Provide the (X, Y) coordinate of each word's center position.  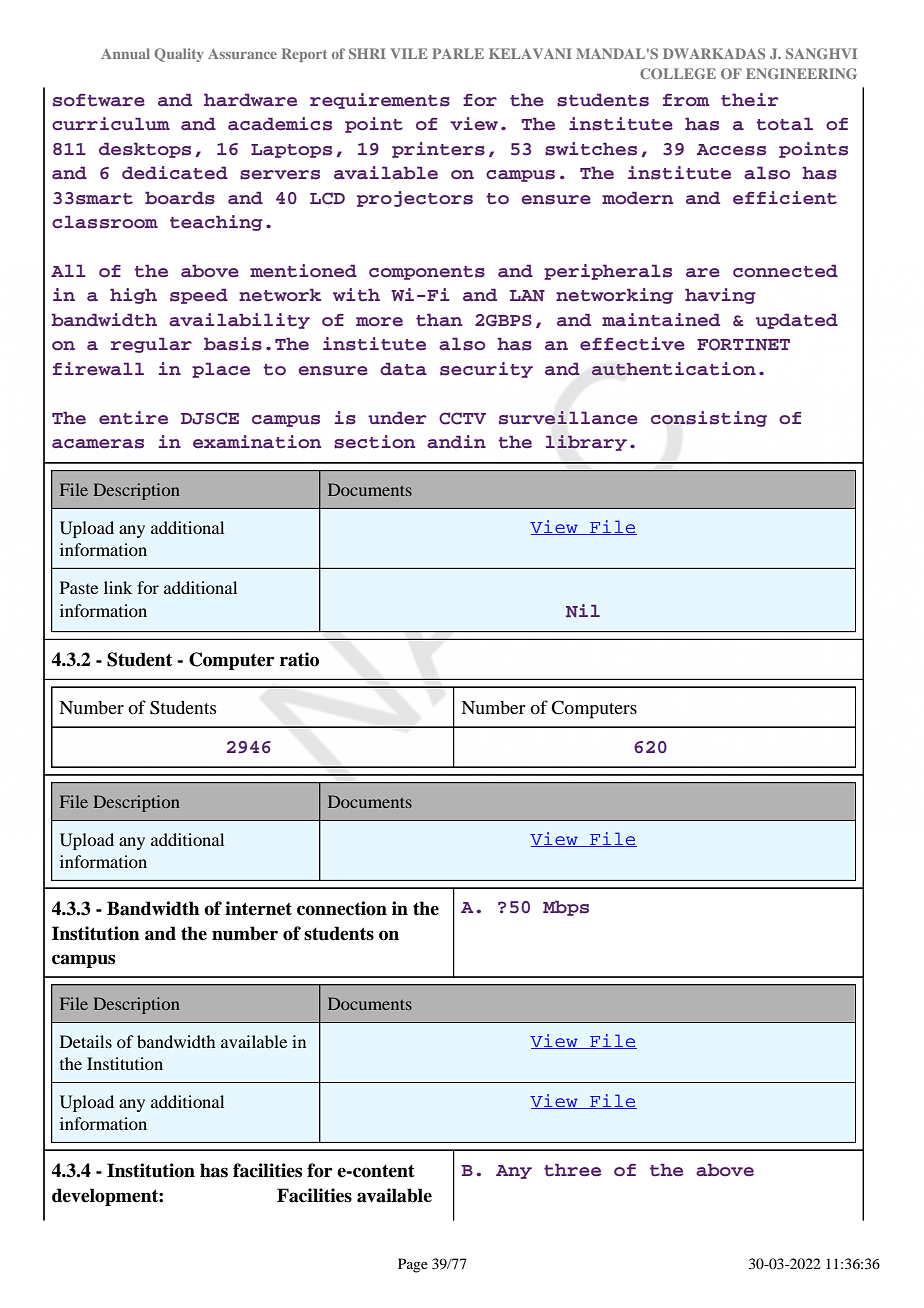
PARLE (458, 53)
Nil (583, 610)
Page (413, 1265)
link (118, 587)
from (686, 100)
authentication (673, 369)
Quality (179, 55)
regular (151, 345)
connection (342, 908)
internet (258, 908)
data (403, 369)
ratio (299, 659)
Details (86, 1041)
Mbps (566, 908)
